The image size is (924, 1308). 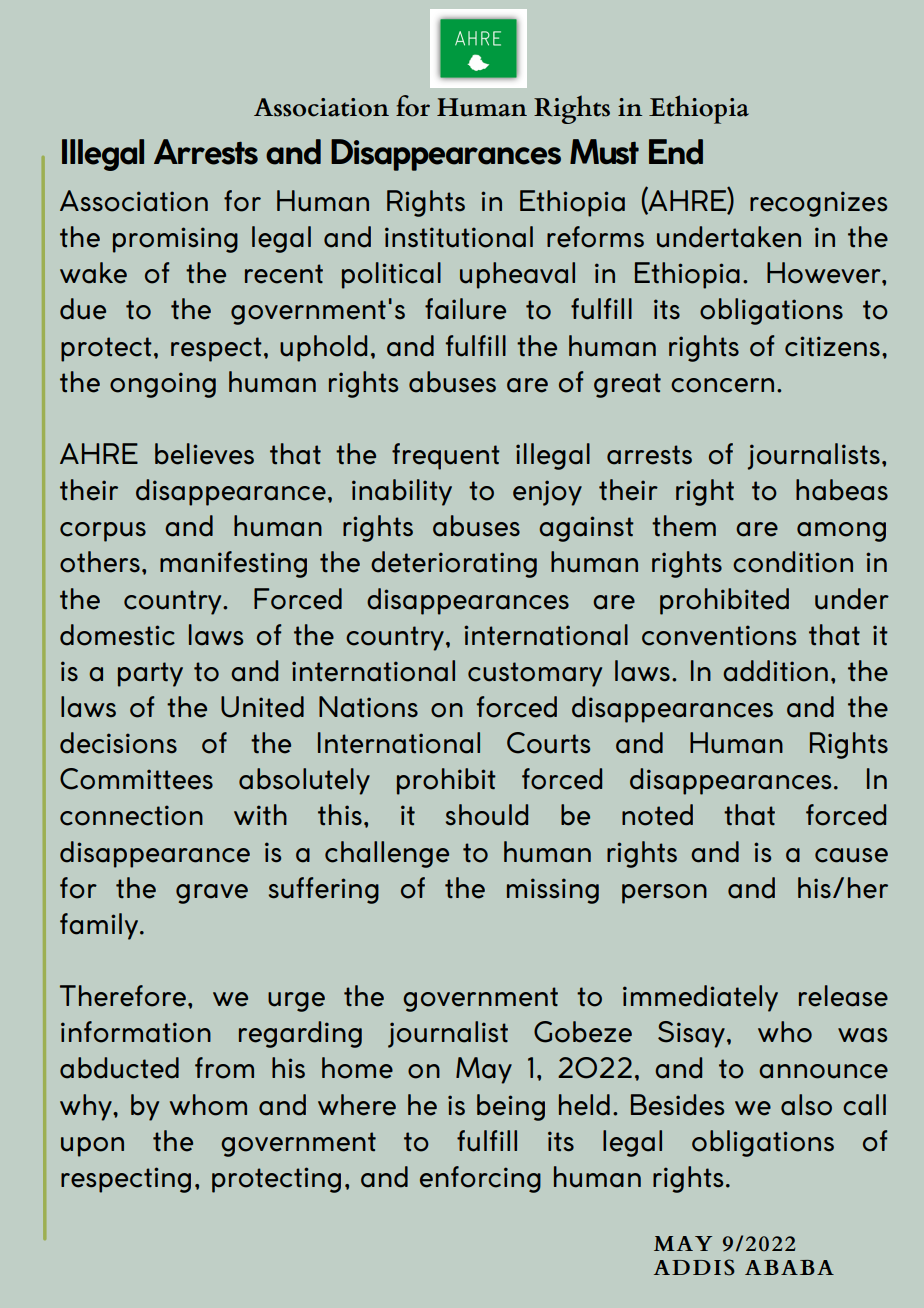 What do you see at coordinates (775, 671) in the screenshot?
I see `addition` at bounding box center [775, 671].
